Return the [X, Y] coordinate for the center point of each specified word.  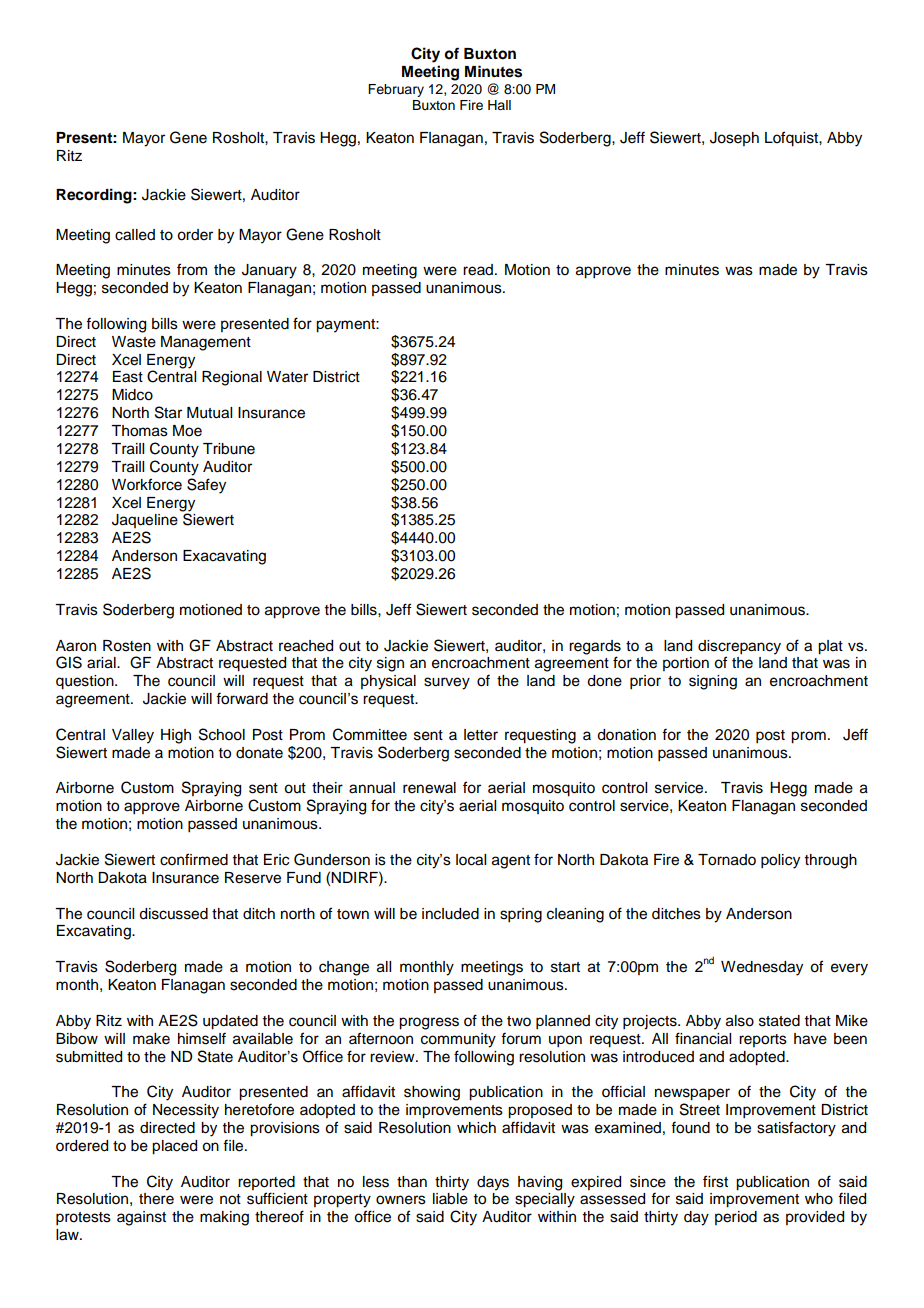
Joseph [734, 139]
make [151, 1039]
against [141, 1218]
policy [780, 861]
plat [830, 647]
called [135, 235]
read [478, 270]
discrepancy [739, 647]
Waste [134, 342]
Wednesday [762, 968]
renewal [429, 788]
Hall [499, 105]
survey [447, 683]
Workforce [147, 484]
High [176, 736]
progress [429, 1023]
